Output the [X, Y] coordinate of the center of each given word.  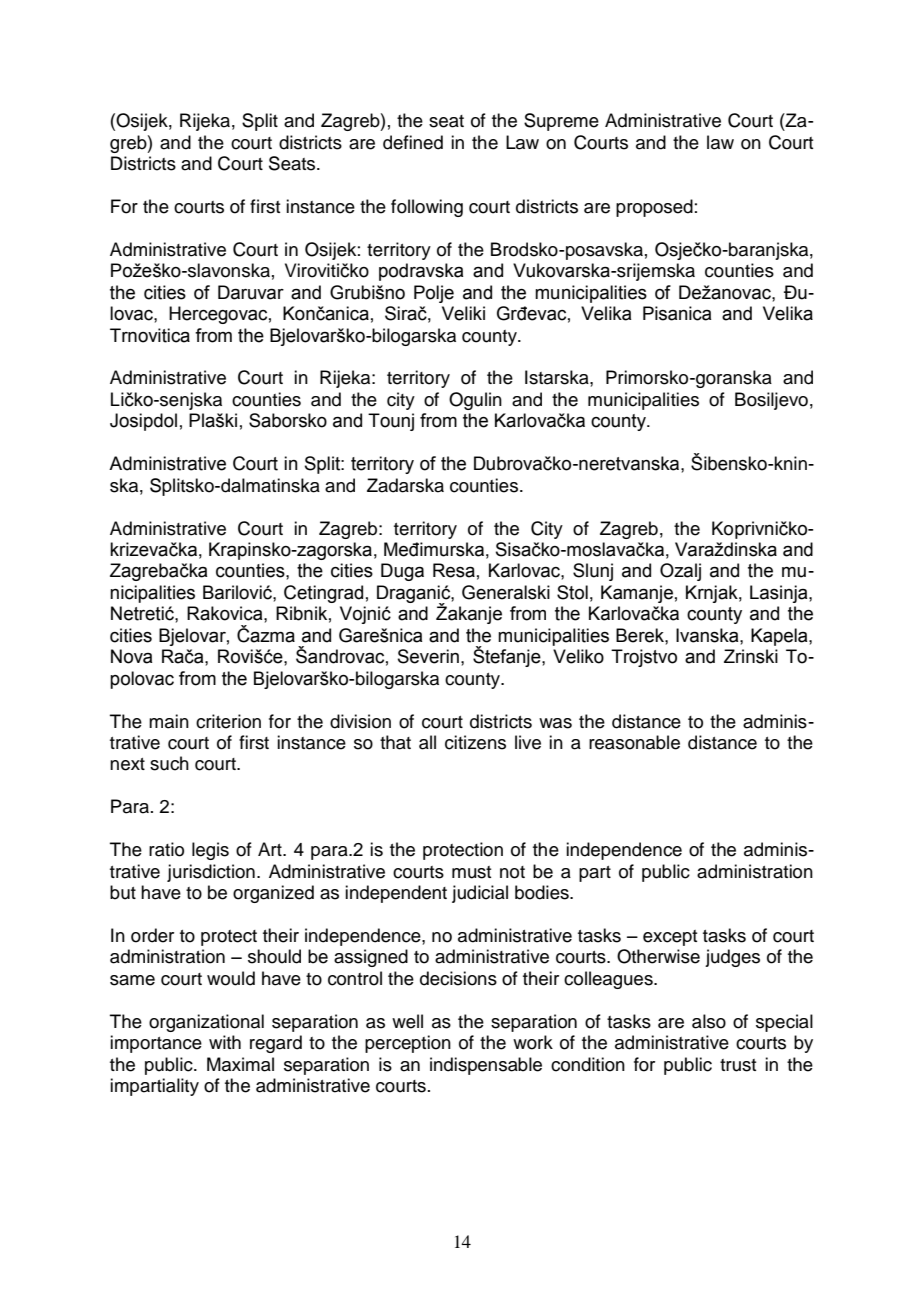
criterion [228, 721]
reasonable [634, 742]
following [427, 208]
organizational [206, 1023]
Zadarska [405, 485]
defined [413, 142]
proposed [654, 208]
